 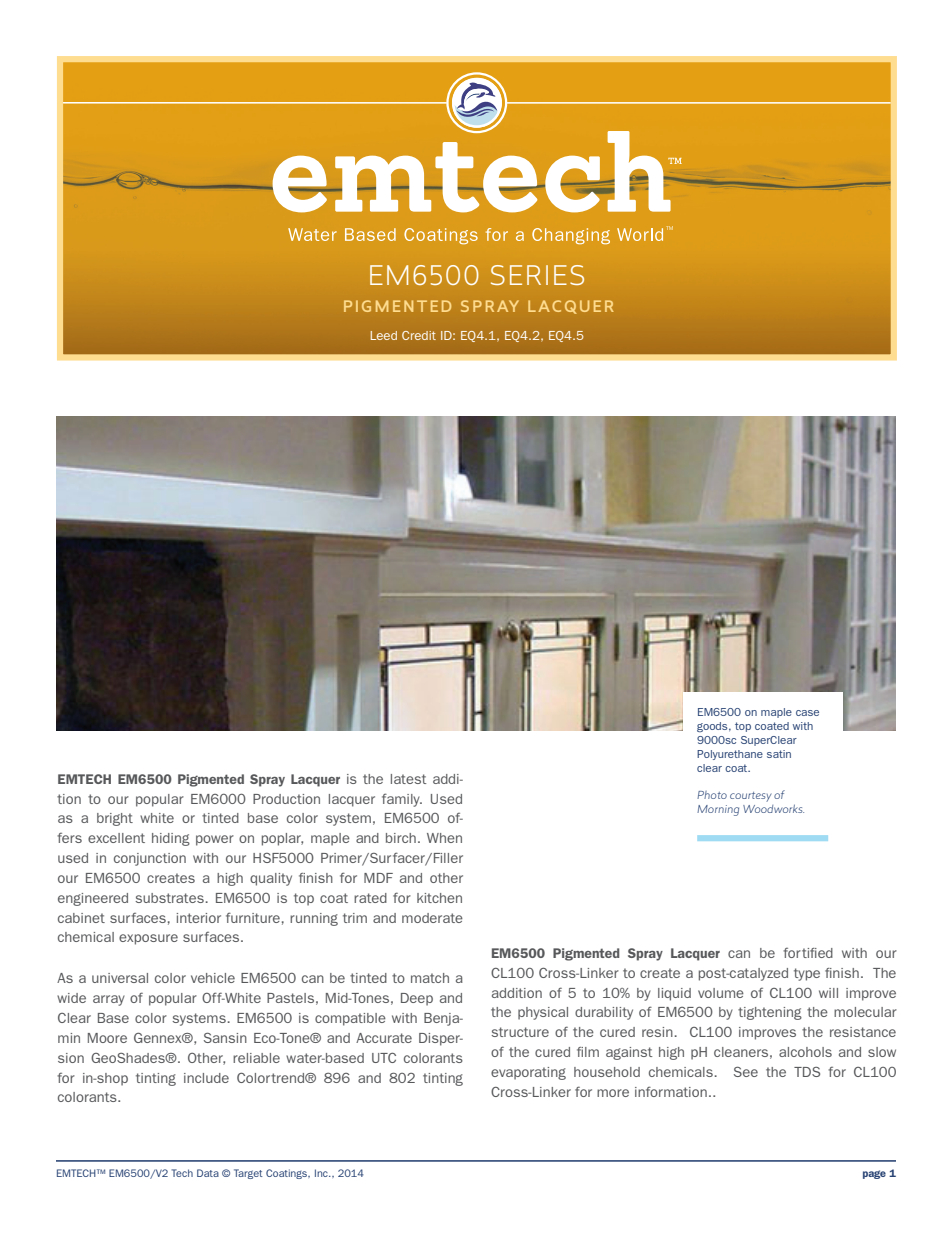 I want to click on evaporating, so click(x=528, y=1073).
